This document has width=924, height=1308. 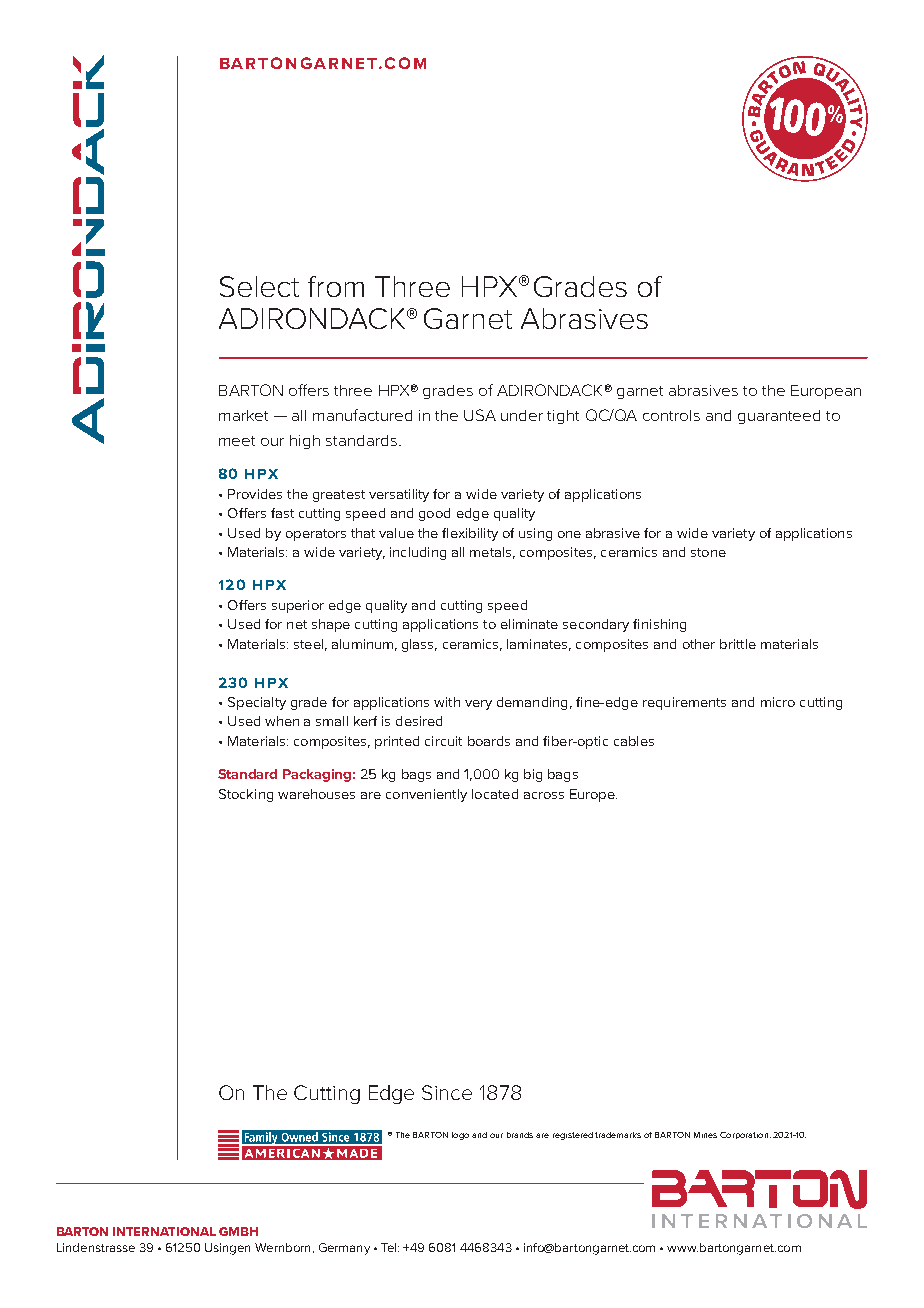 What do you see at coordinates (390, 1247) in the document?
I see `Tel` at bounding box center [390, 1247].
